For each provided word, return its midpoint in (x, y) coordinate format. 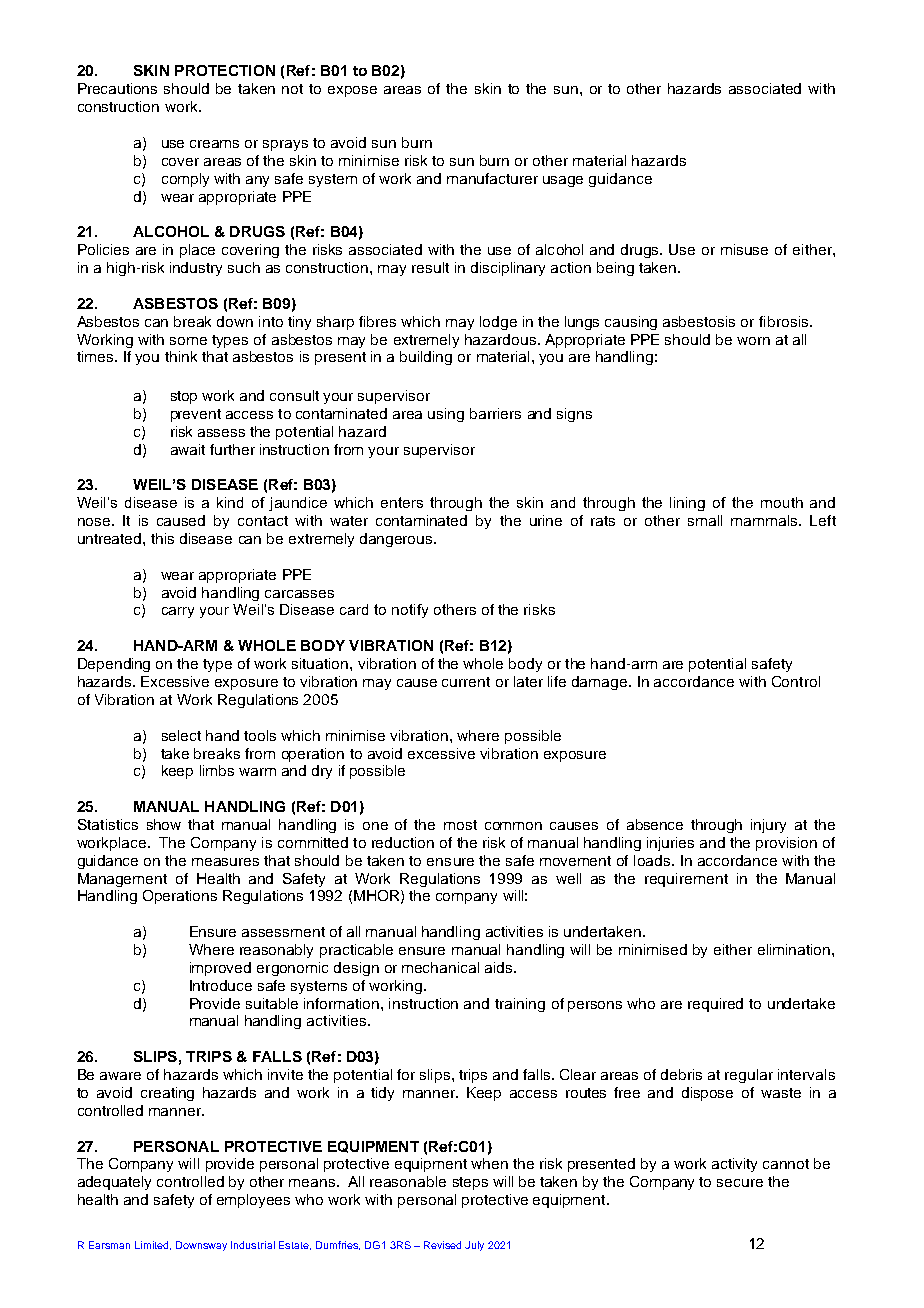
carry (178, 612)
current (466, 682)
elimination (795, 949)
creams (214, 144)
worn (753, 341)
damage (601, 683)
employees (253, 1201)
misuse (744, 249)
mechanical (440, 967)
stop (184, 397)
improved (220, 969)
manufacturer (492, 178)
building (426, 358)
